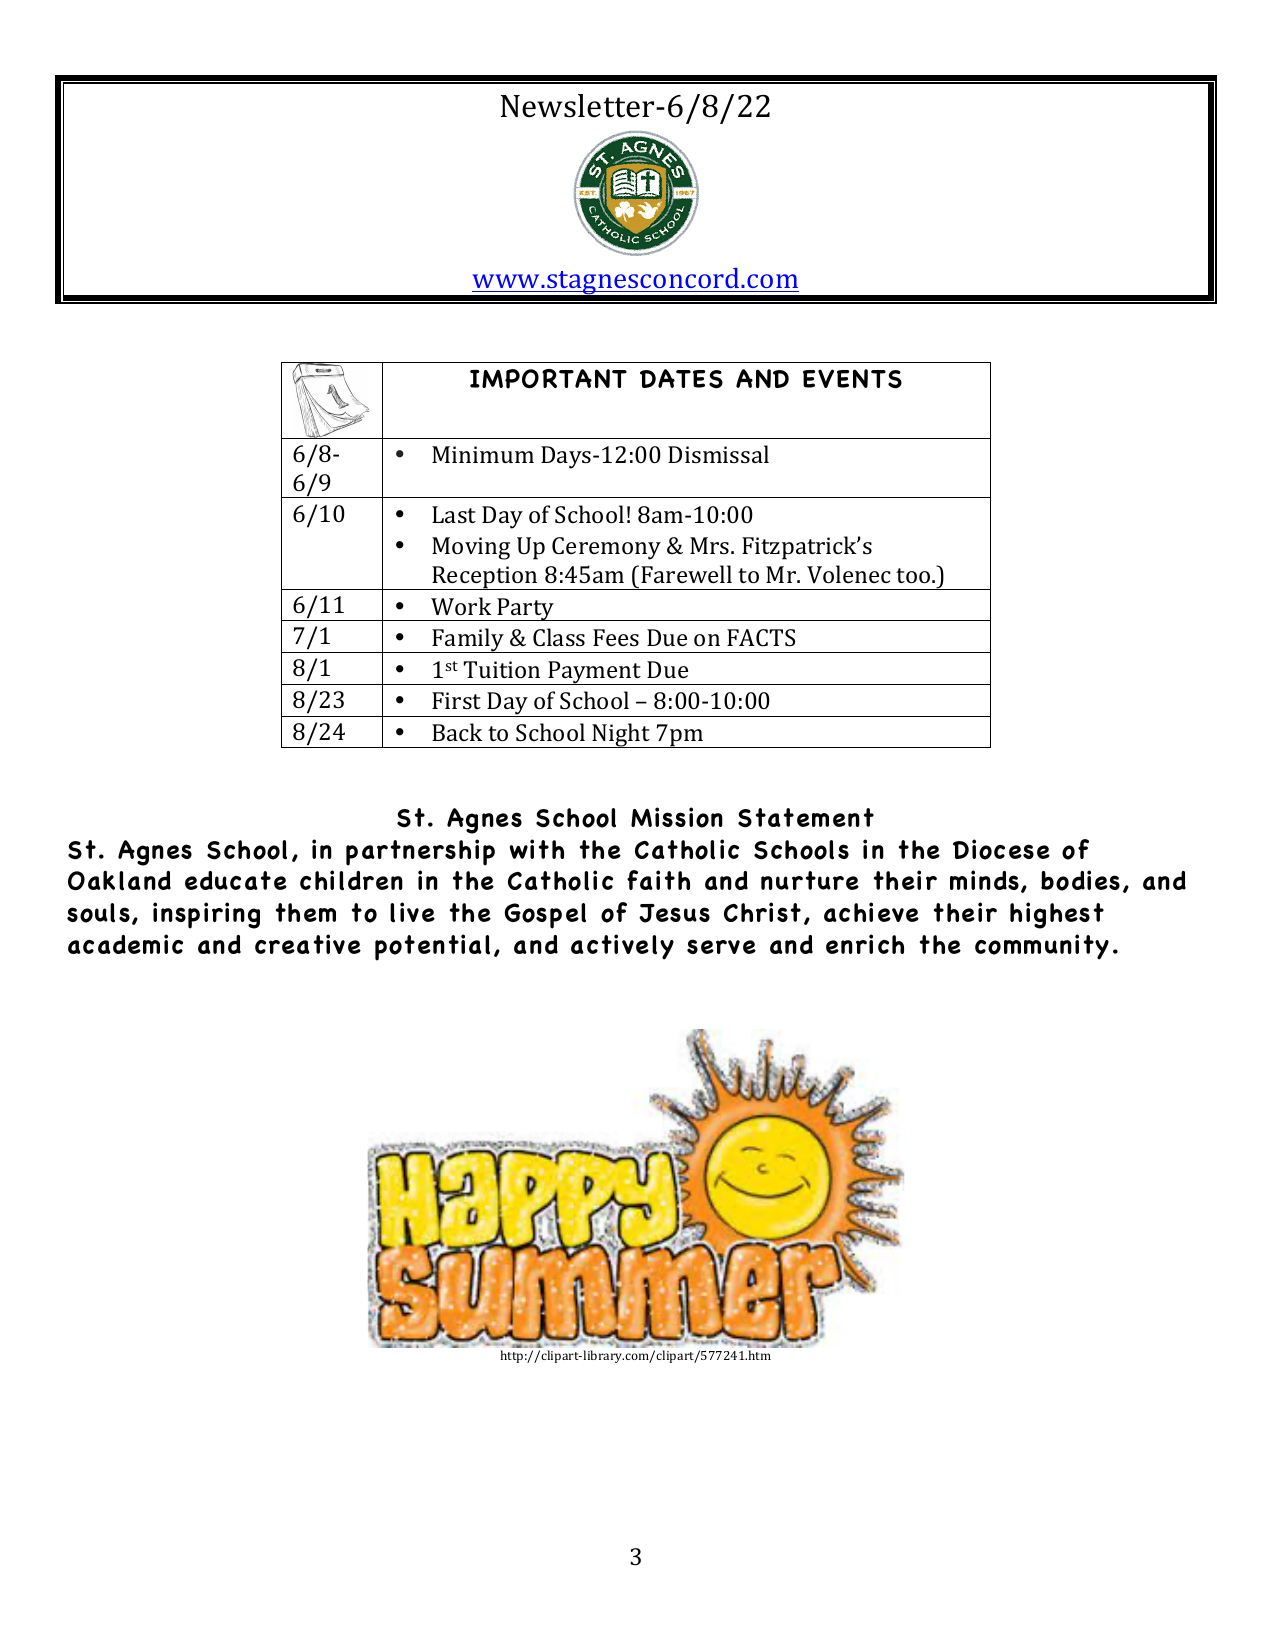  What do you see at coordinates (206, 915) in the image?
I see `inspiring` at bounding box center [206, 915].
